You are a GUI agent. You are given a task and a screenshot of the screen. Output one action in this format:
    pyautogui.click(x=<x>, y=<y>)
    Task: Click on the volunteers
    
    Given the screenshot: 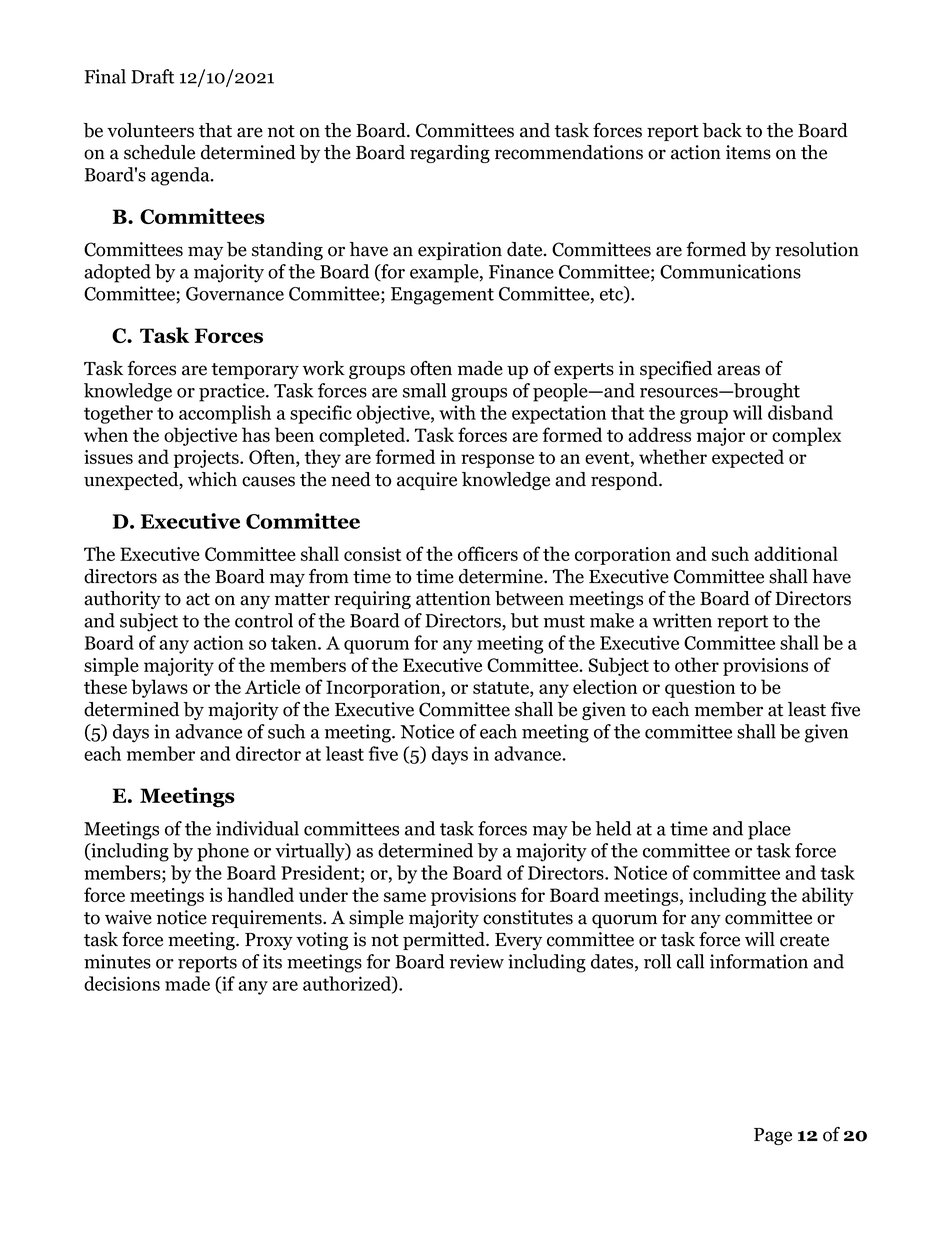 What is the action you would take?
    pyautogui.click(x=150, y=130)
